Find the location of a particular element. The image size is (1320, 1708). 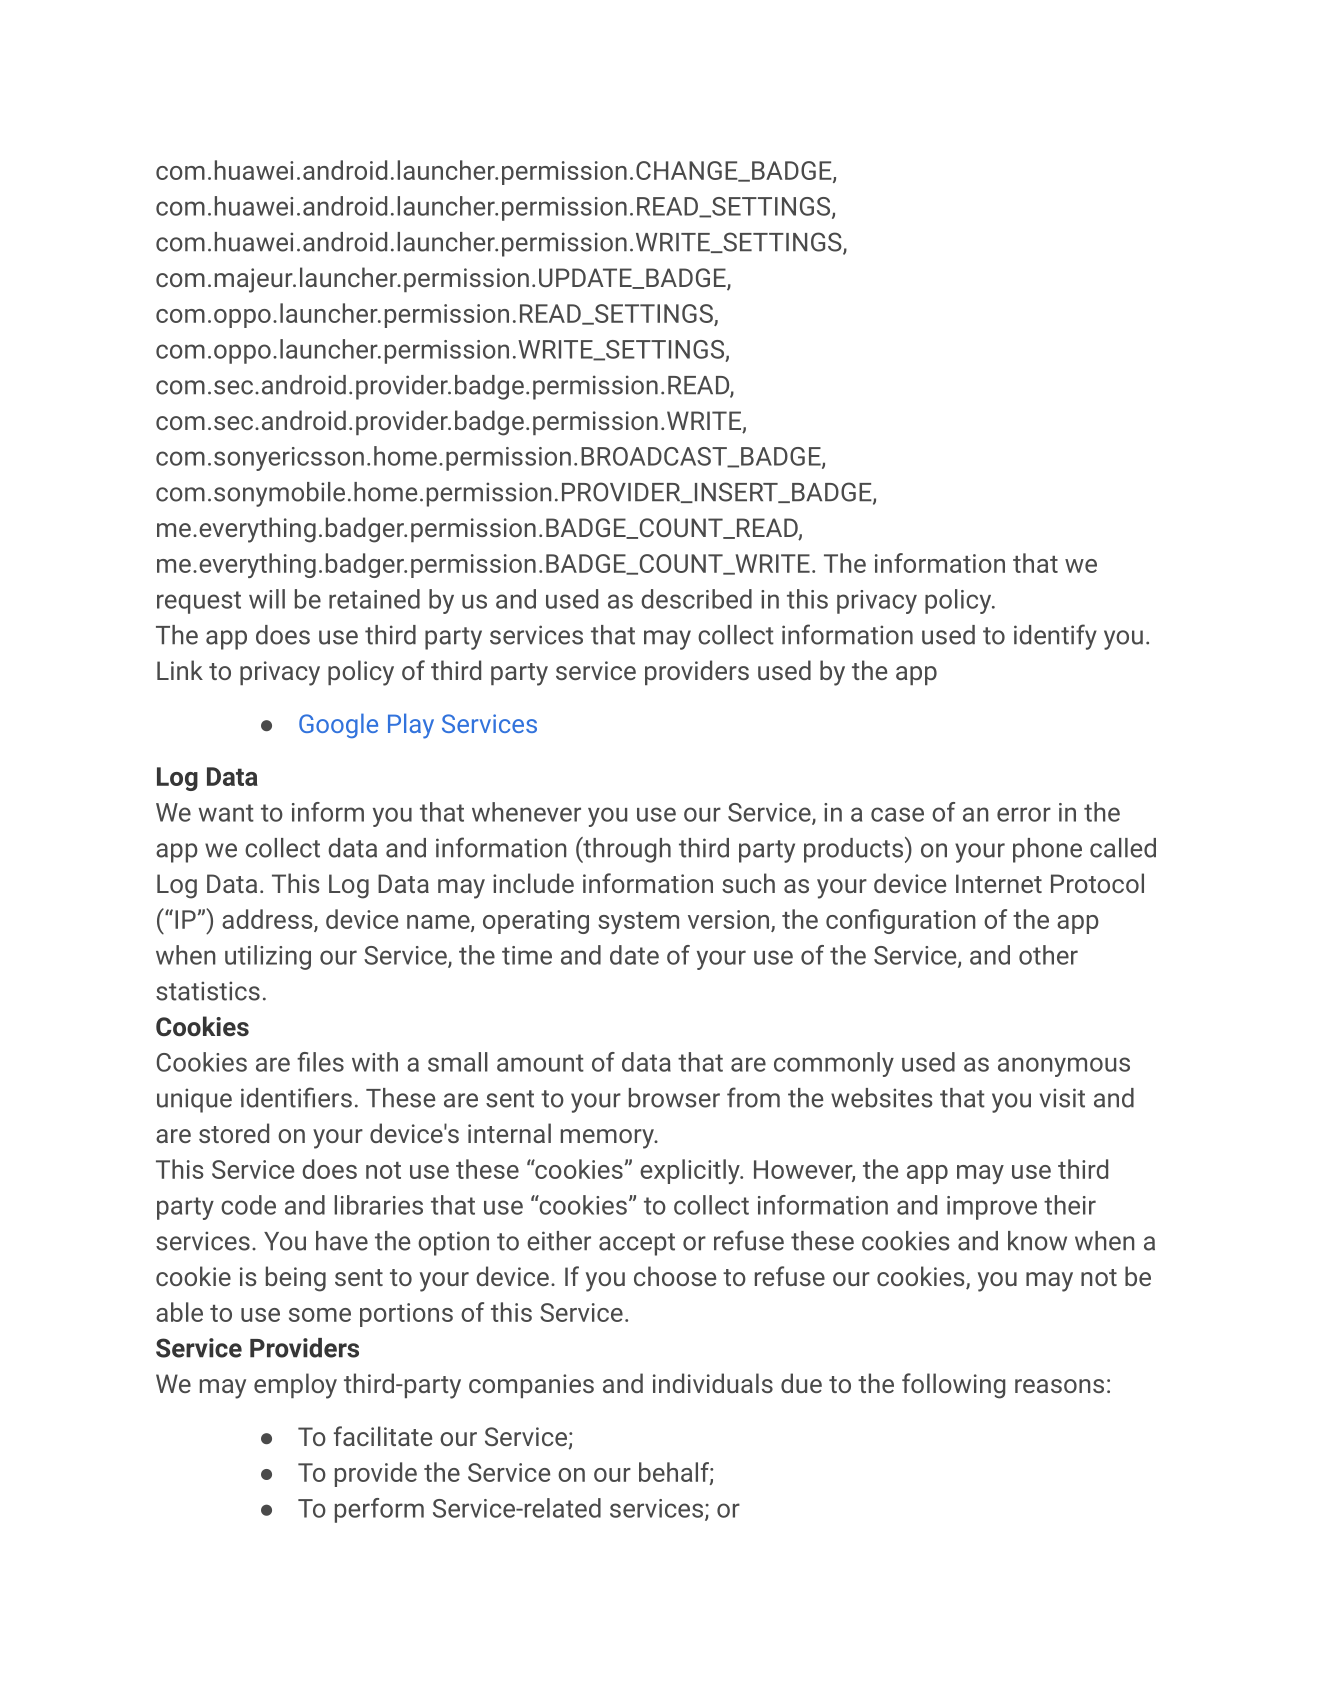

perform is located at coordinates (379, 1510).
